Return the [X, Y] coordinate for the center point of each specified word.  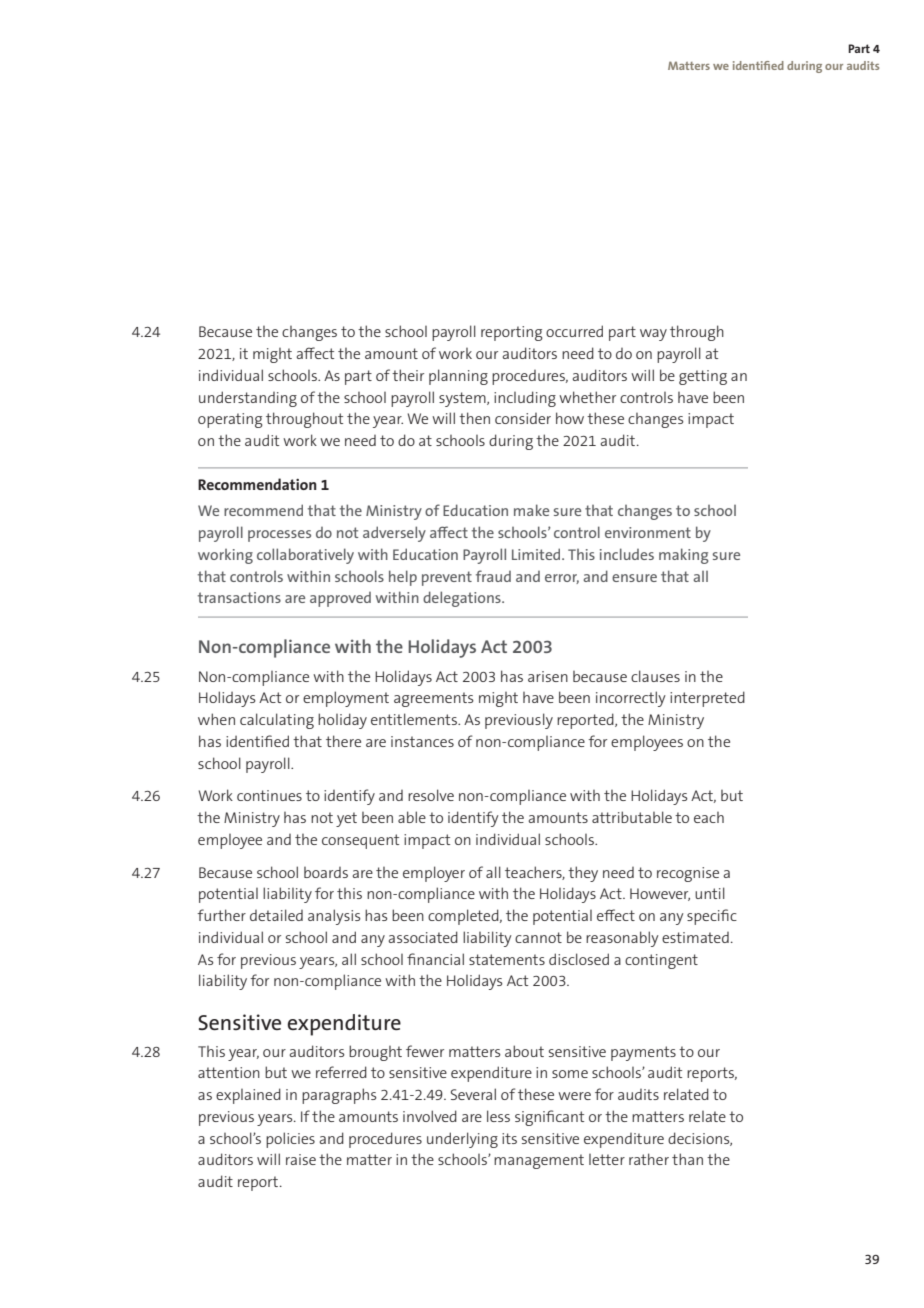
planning [458, 377]
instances [422, 741]
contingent [661, 961]
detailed [276, 915]
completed [464, 917]
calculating [277, 721]
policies [290, 1140]
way [653, 335]
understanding [248, 399]
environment [648, 532]
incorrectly [631, 699]
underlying [462, 1140]
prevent [447, 578]
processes [279, 536]
